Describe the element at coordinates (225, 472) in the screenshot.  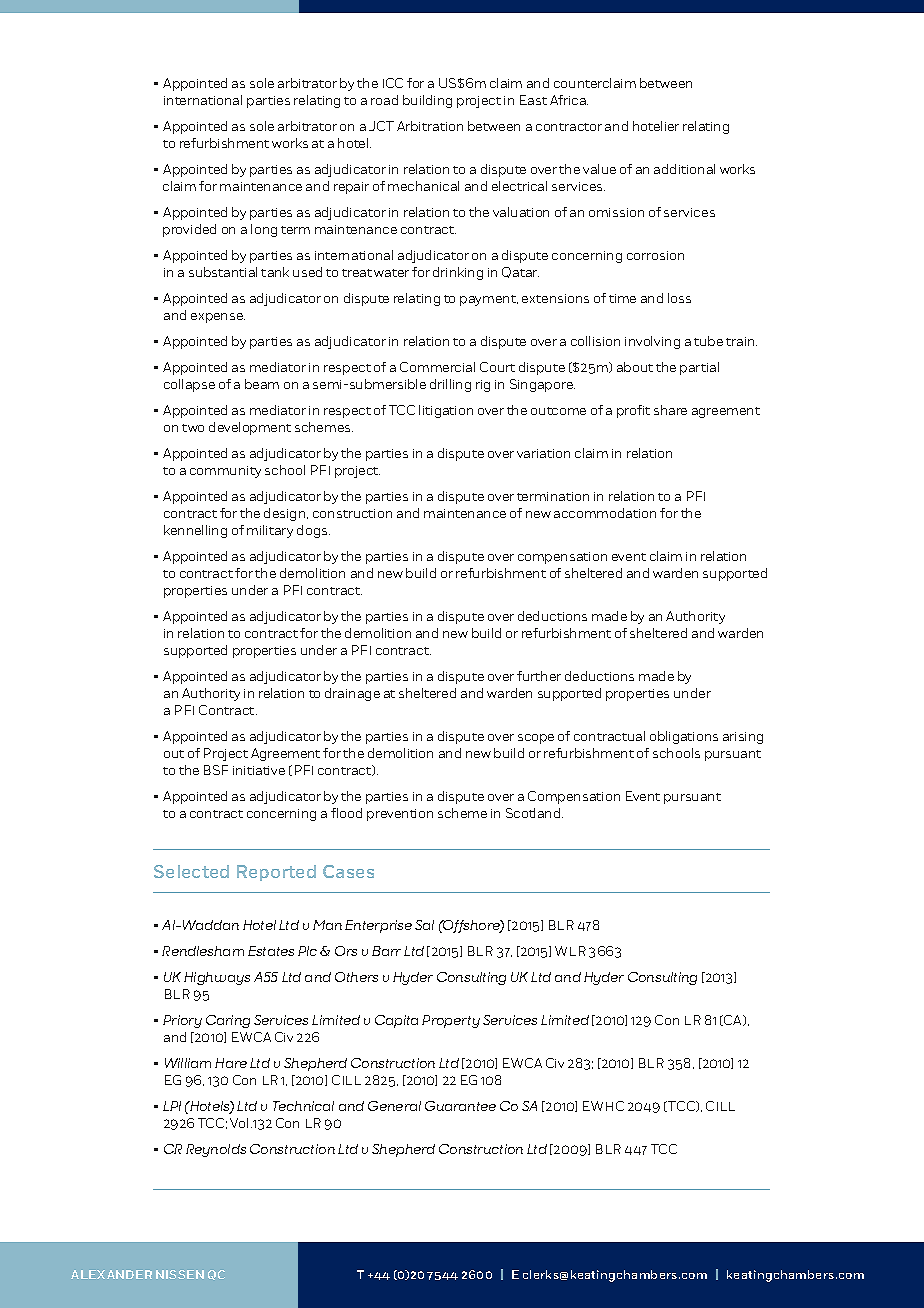
I see `community` at that location.
